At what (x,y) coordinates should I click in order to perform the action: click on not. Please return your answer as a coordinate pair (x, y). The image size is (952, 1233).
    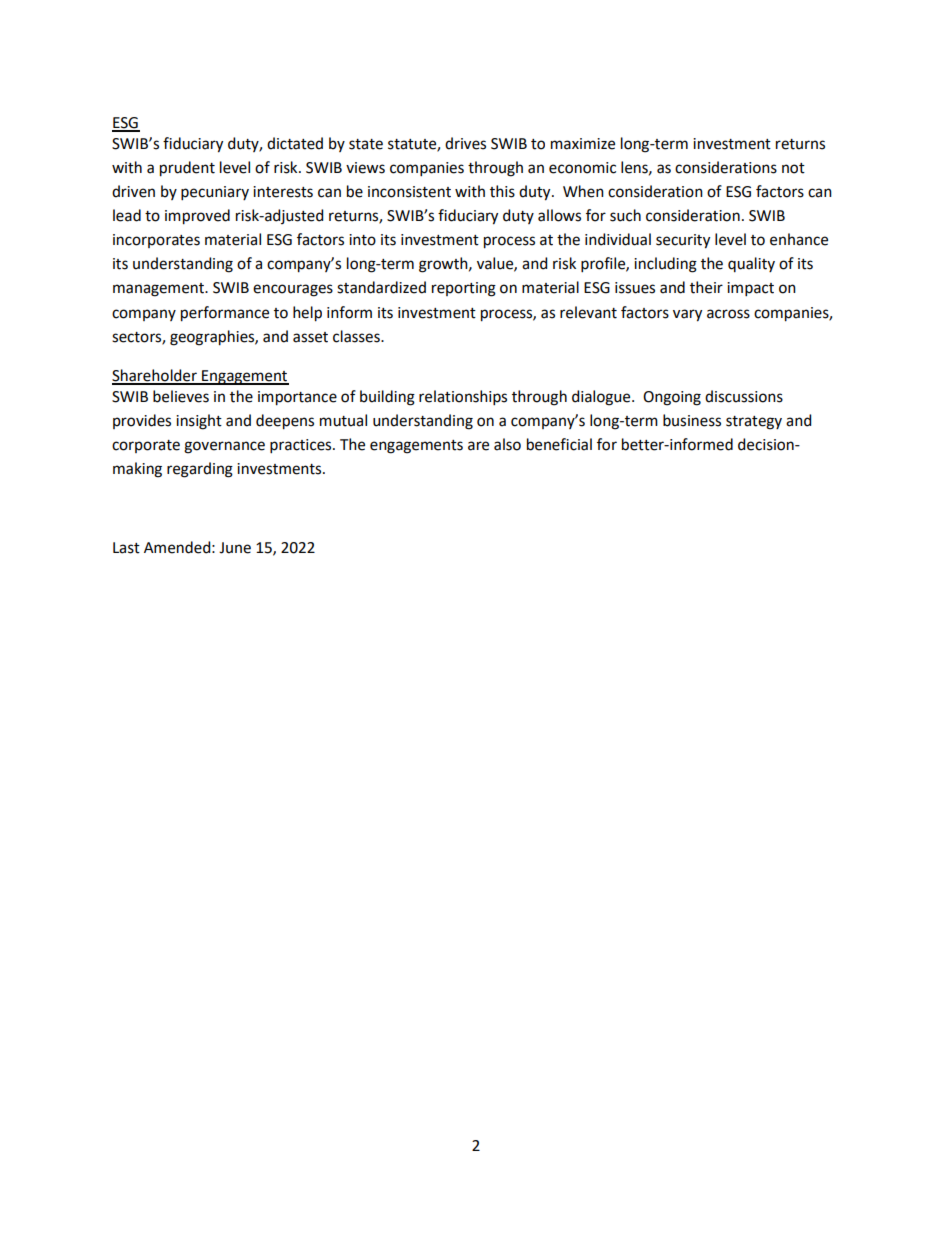
    Looking at the image, I should click on (793, 168).
